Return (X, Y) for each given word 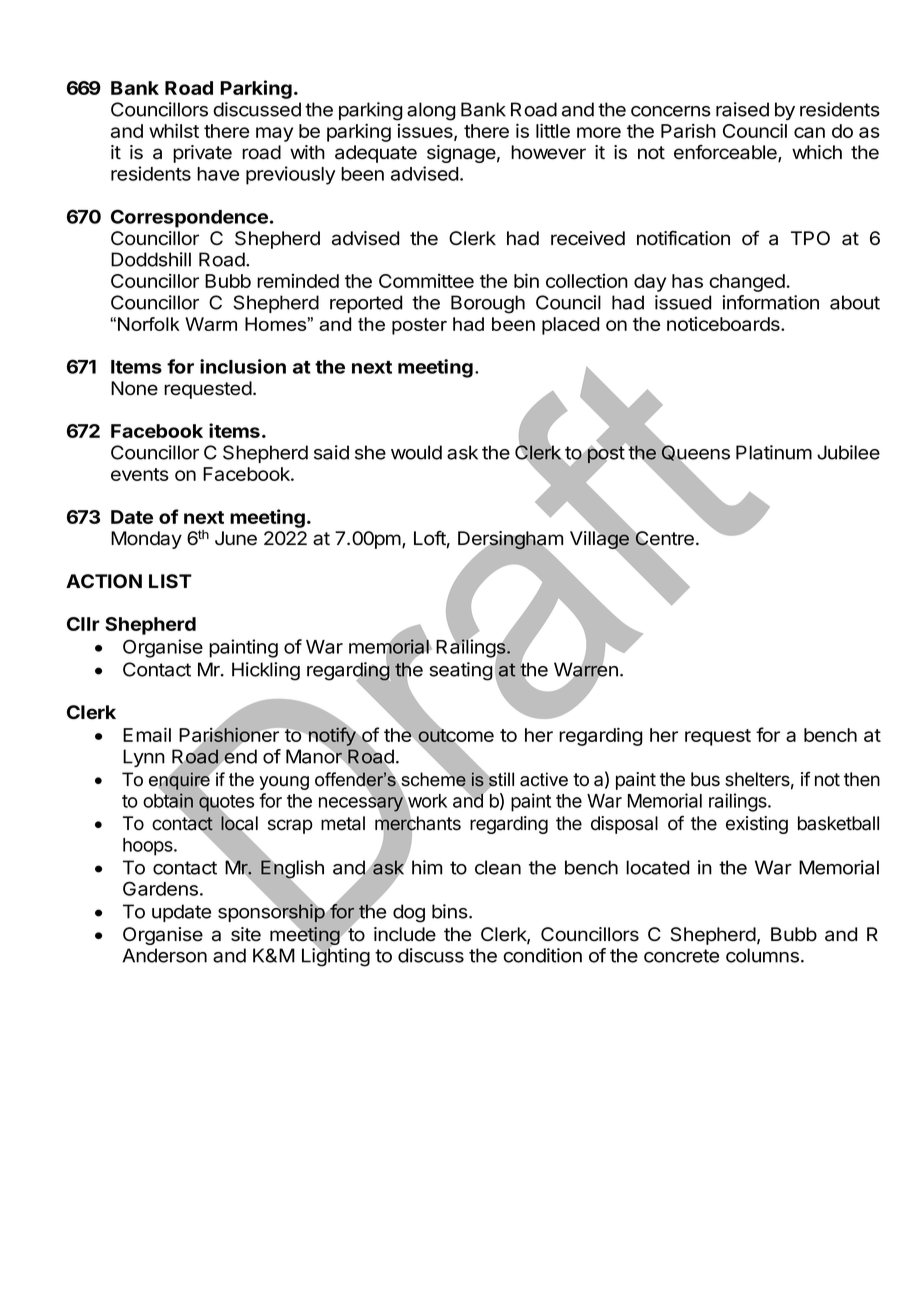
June (236, 538)
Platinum (774, 452)
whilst (174, 130)
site (246, 934)
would (416, 452)
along (431, 111)
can (809, 132)
